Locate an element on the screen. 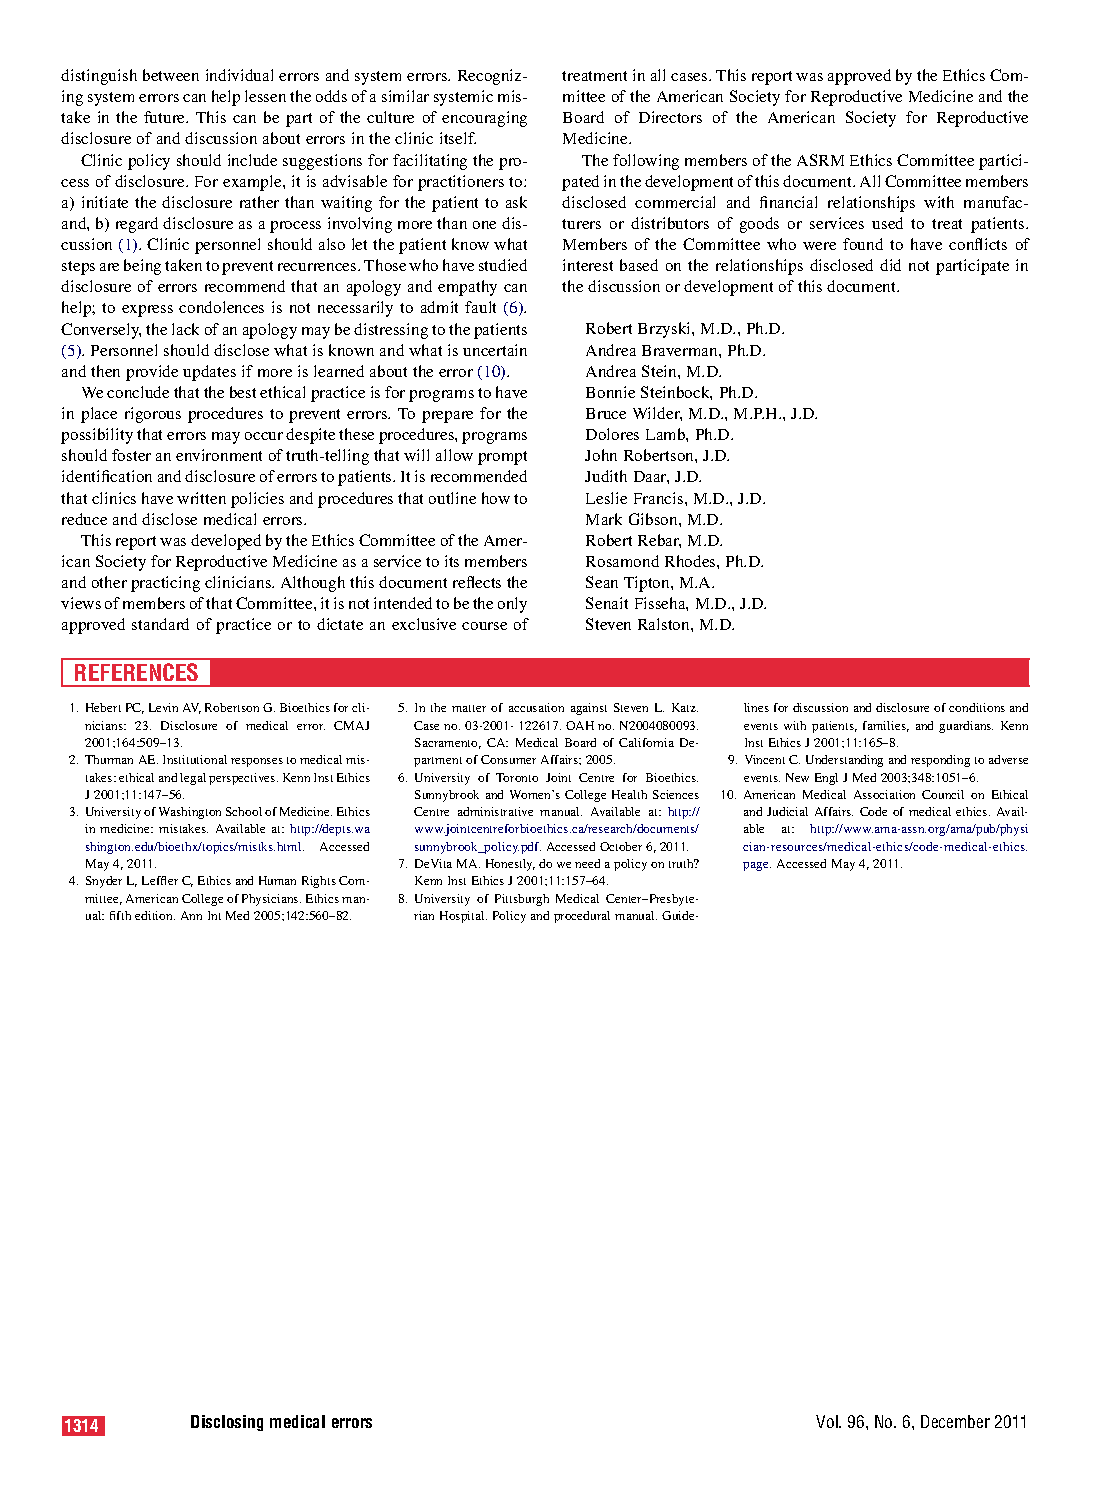  standard is located at coordinates (160, 624).
